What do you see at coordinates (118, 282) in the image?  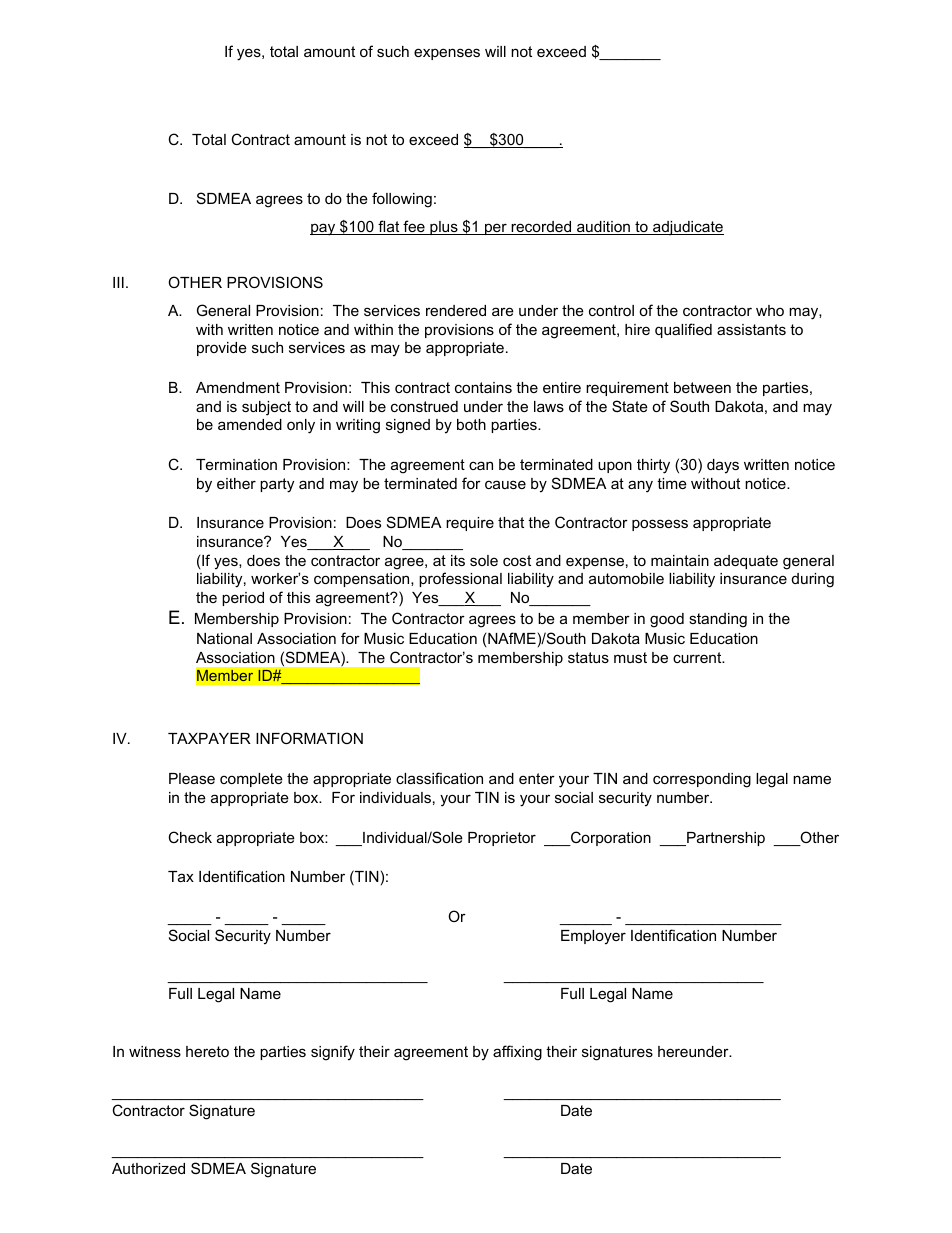 I see `III` at bounding box center [118, 282].
